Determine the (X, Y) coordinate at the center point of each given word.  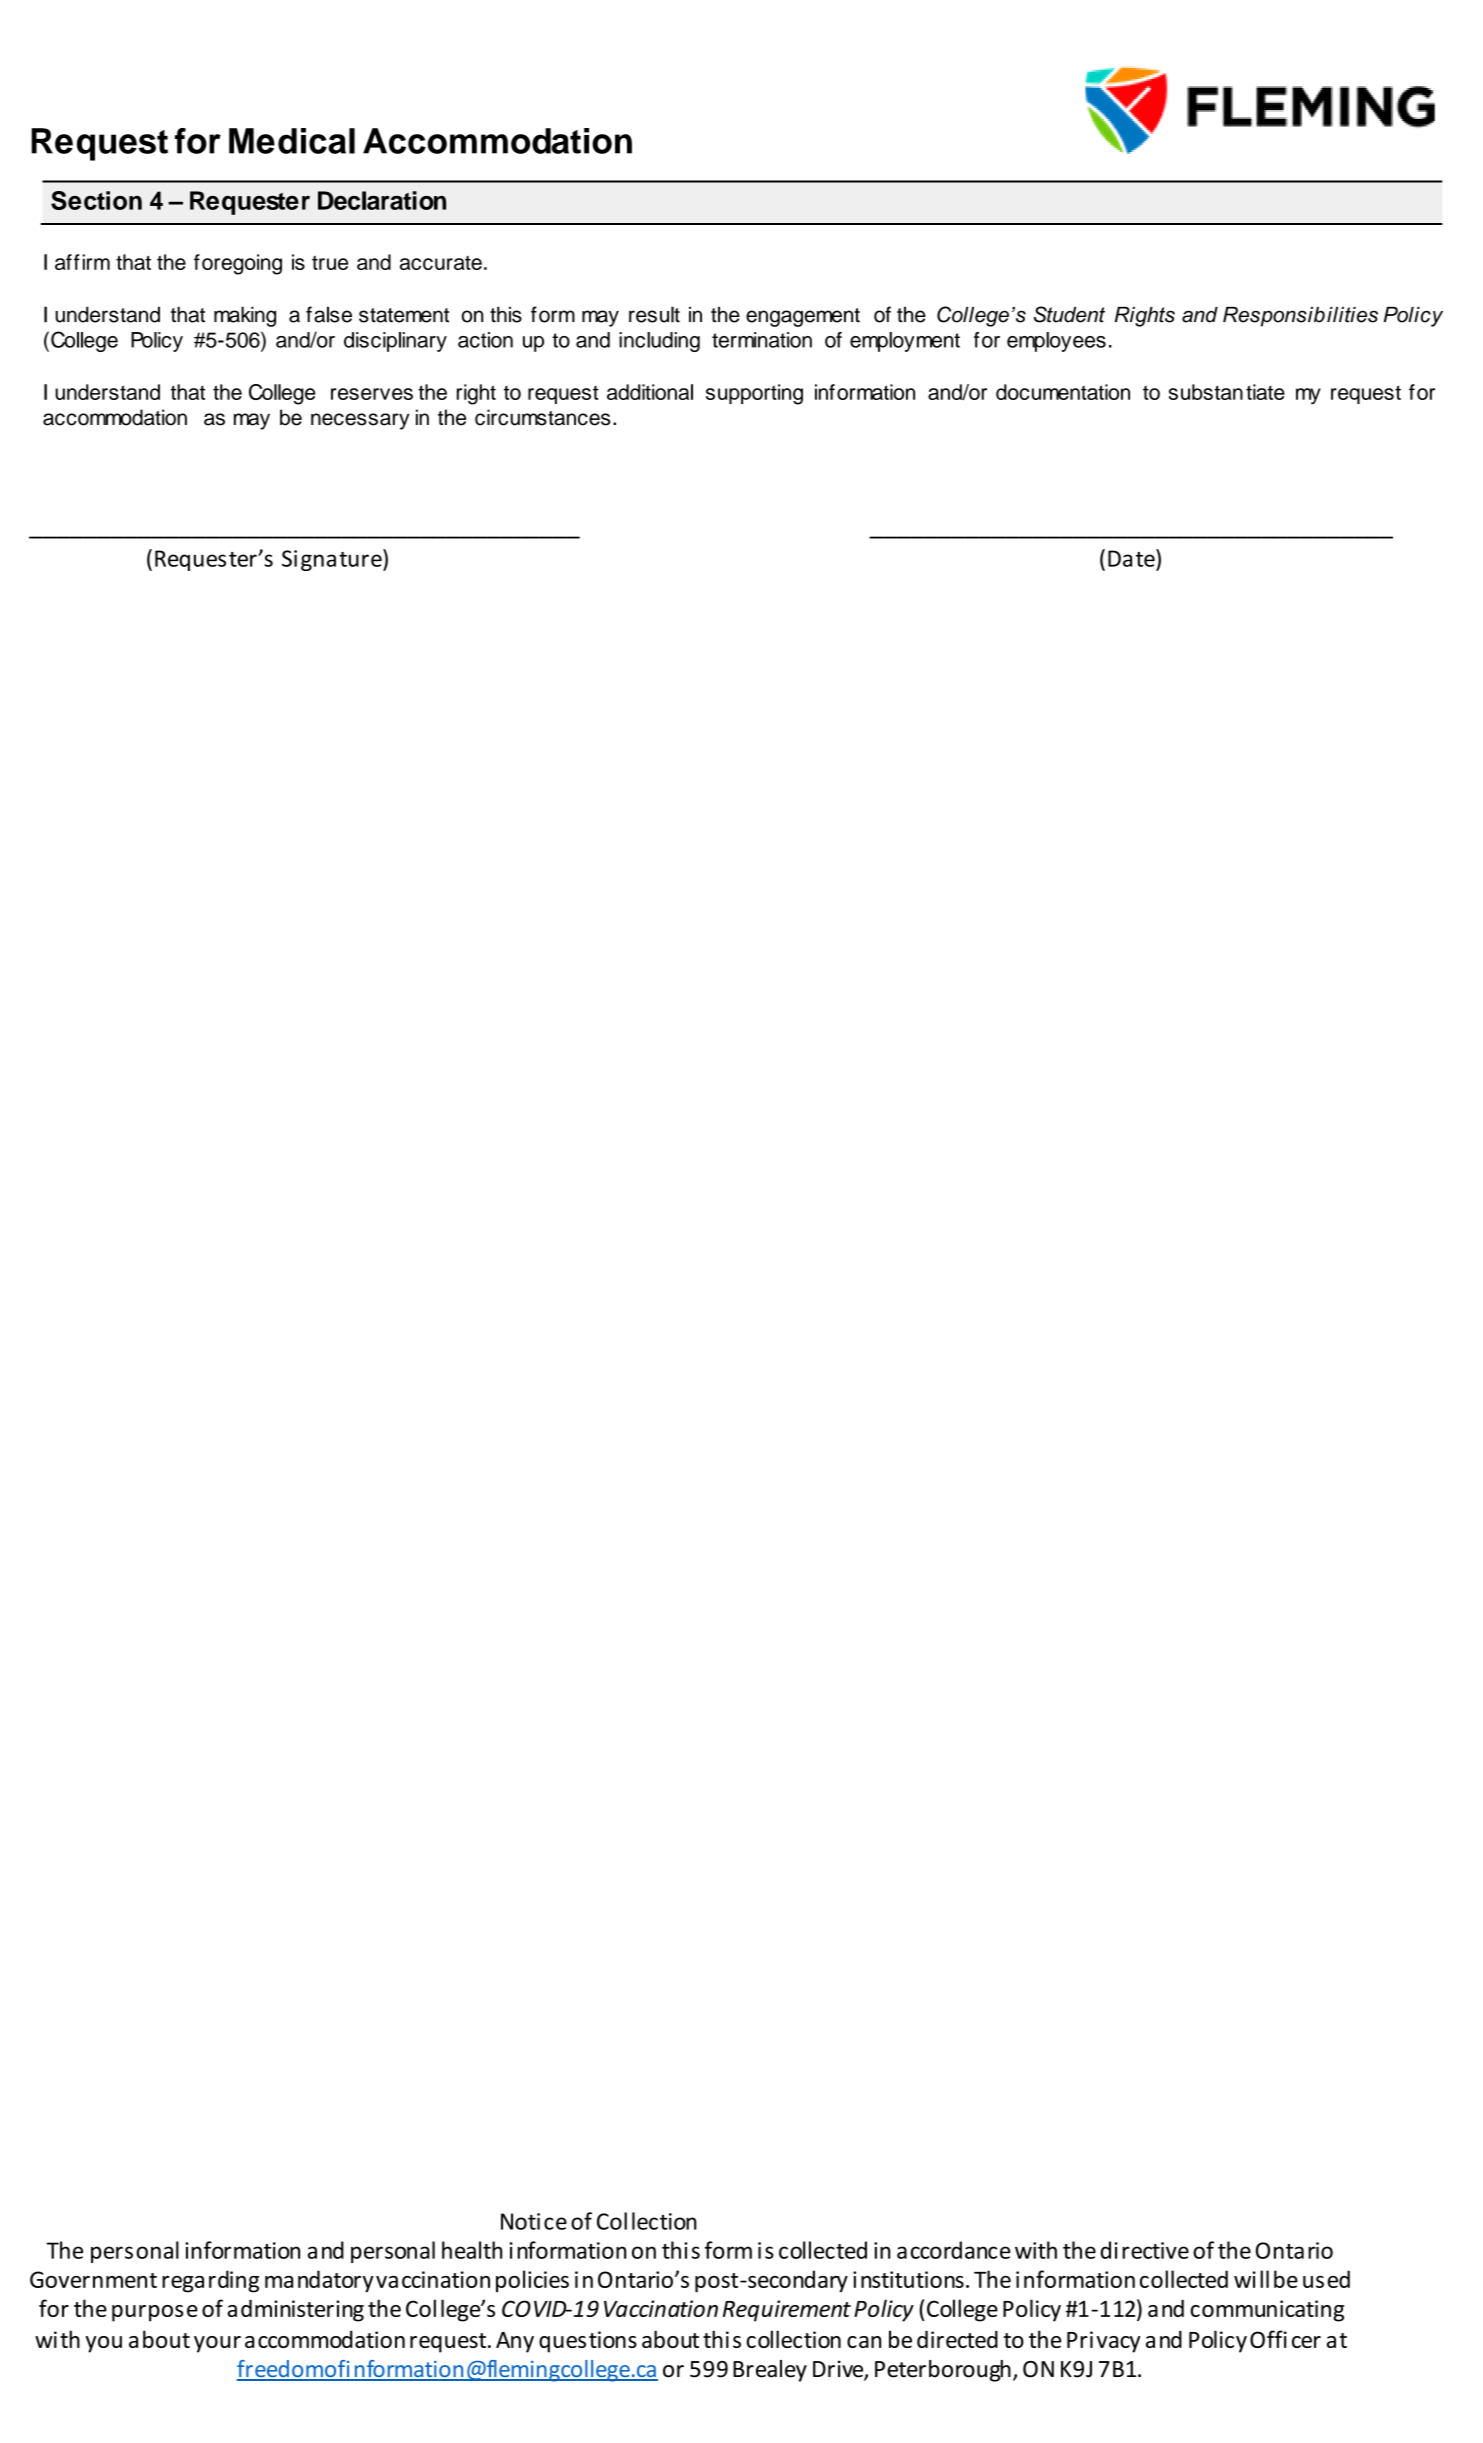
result (654, 314)
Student (1069, 314)
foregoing (238, 264)
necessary (360, 421)
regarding (210, 2281)
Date (1132, 558)
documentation (1063, 392)
